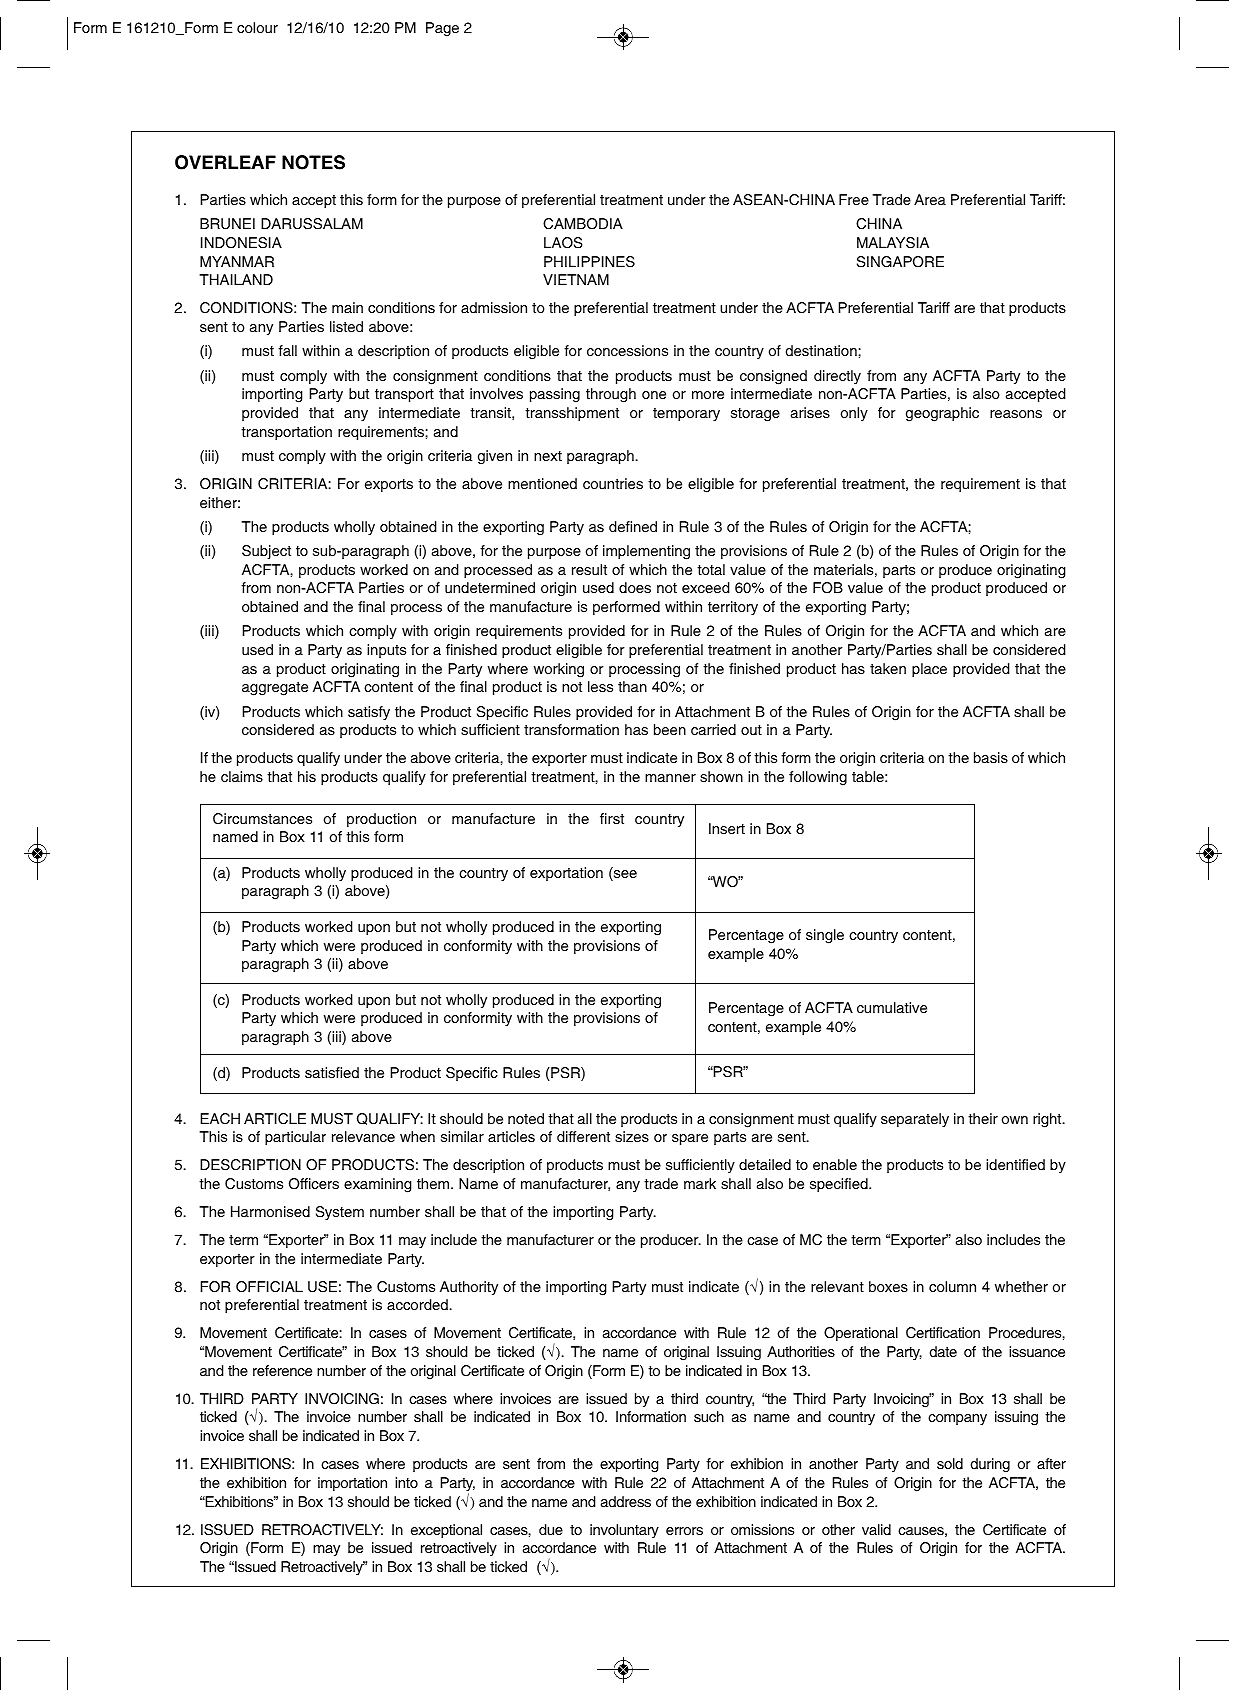  I want to click on importation, so click(352, 1484).
